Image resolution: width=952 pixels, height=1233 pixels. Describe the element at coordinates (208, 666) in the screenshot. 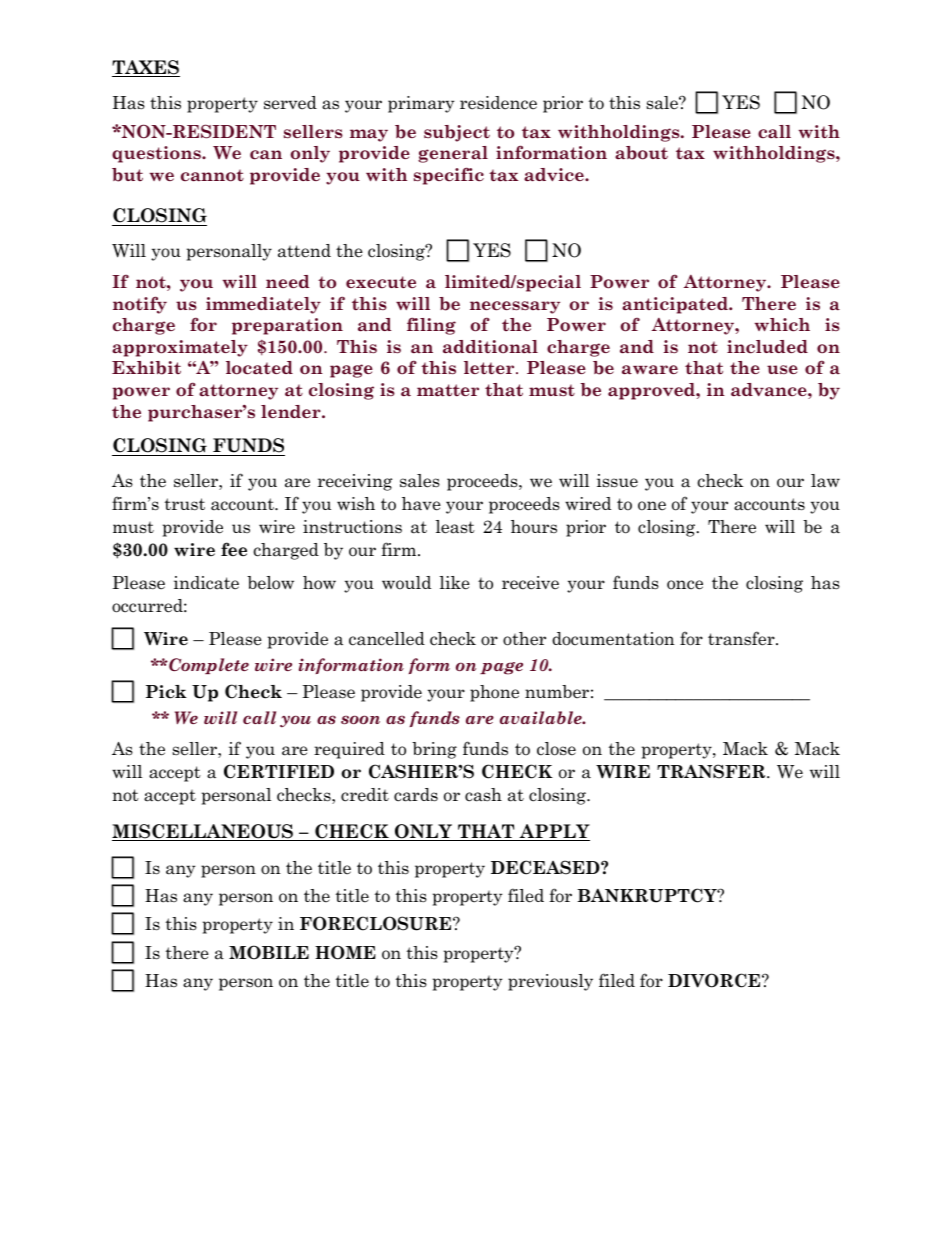

I see `Complete` at that location.
